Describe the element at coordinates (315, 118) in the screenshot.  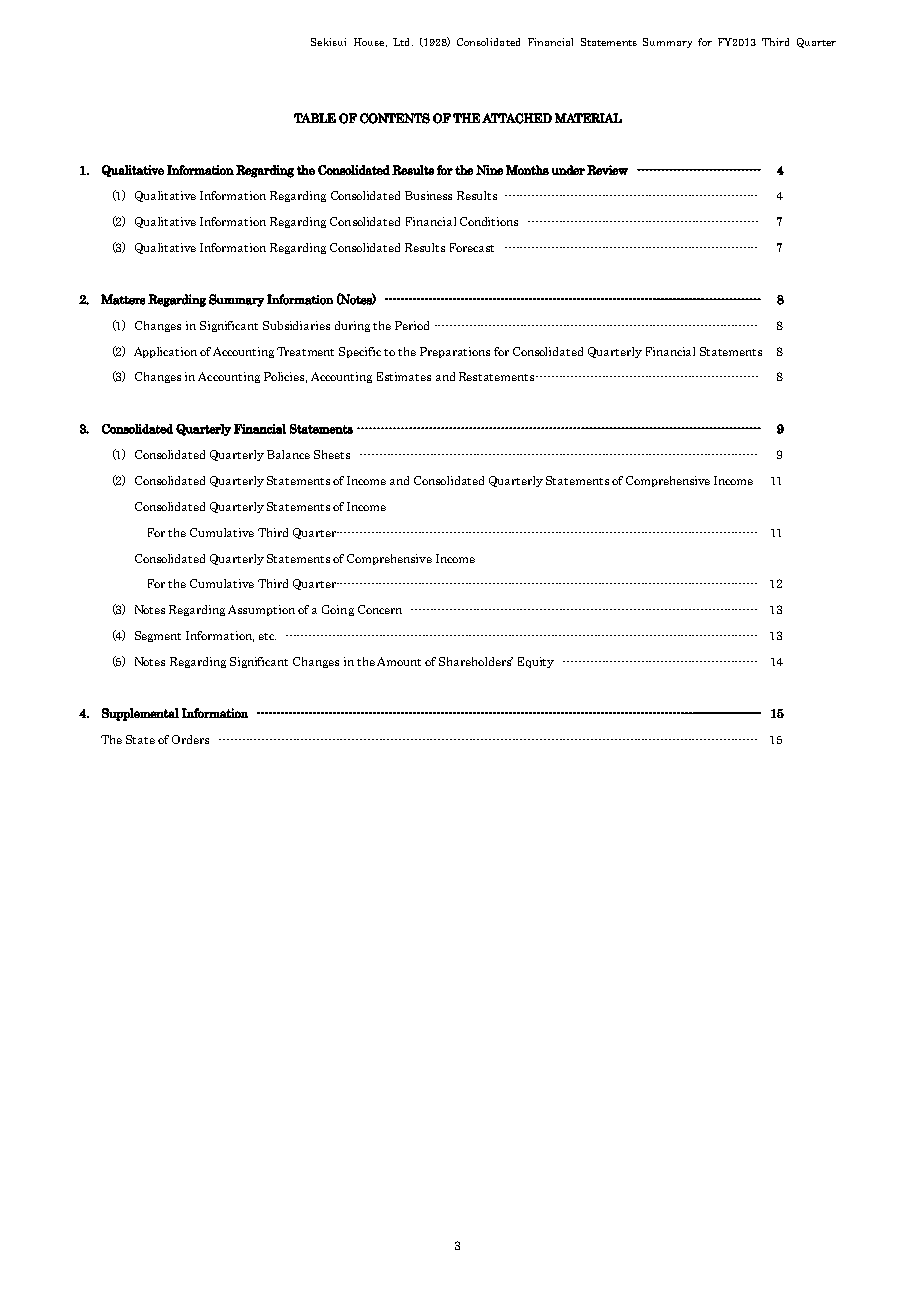
I see `TABLE` at that location.
